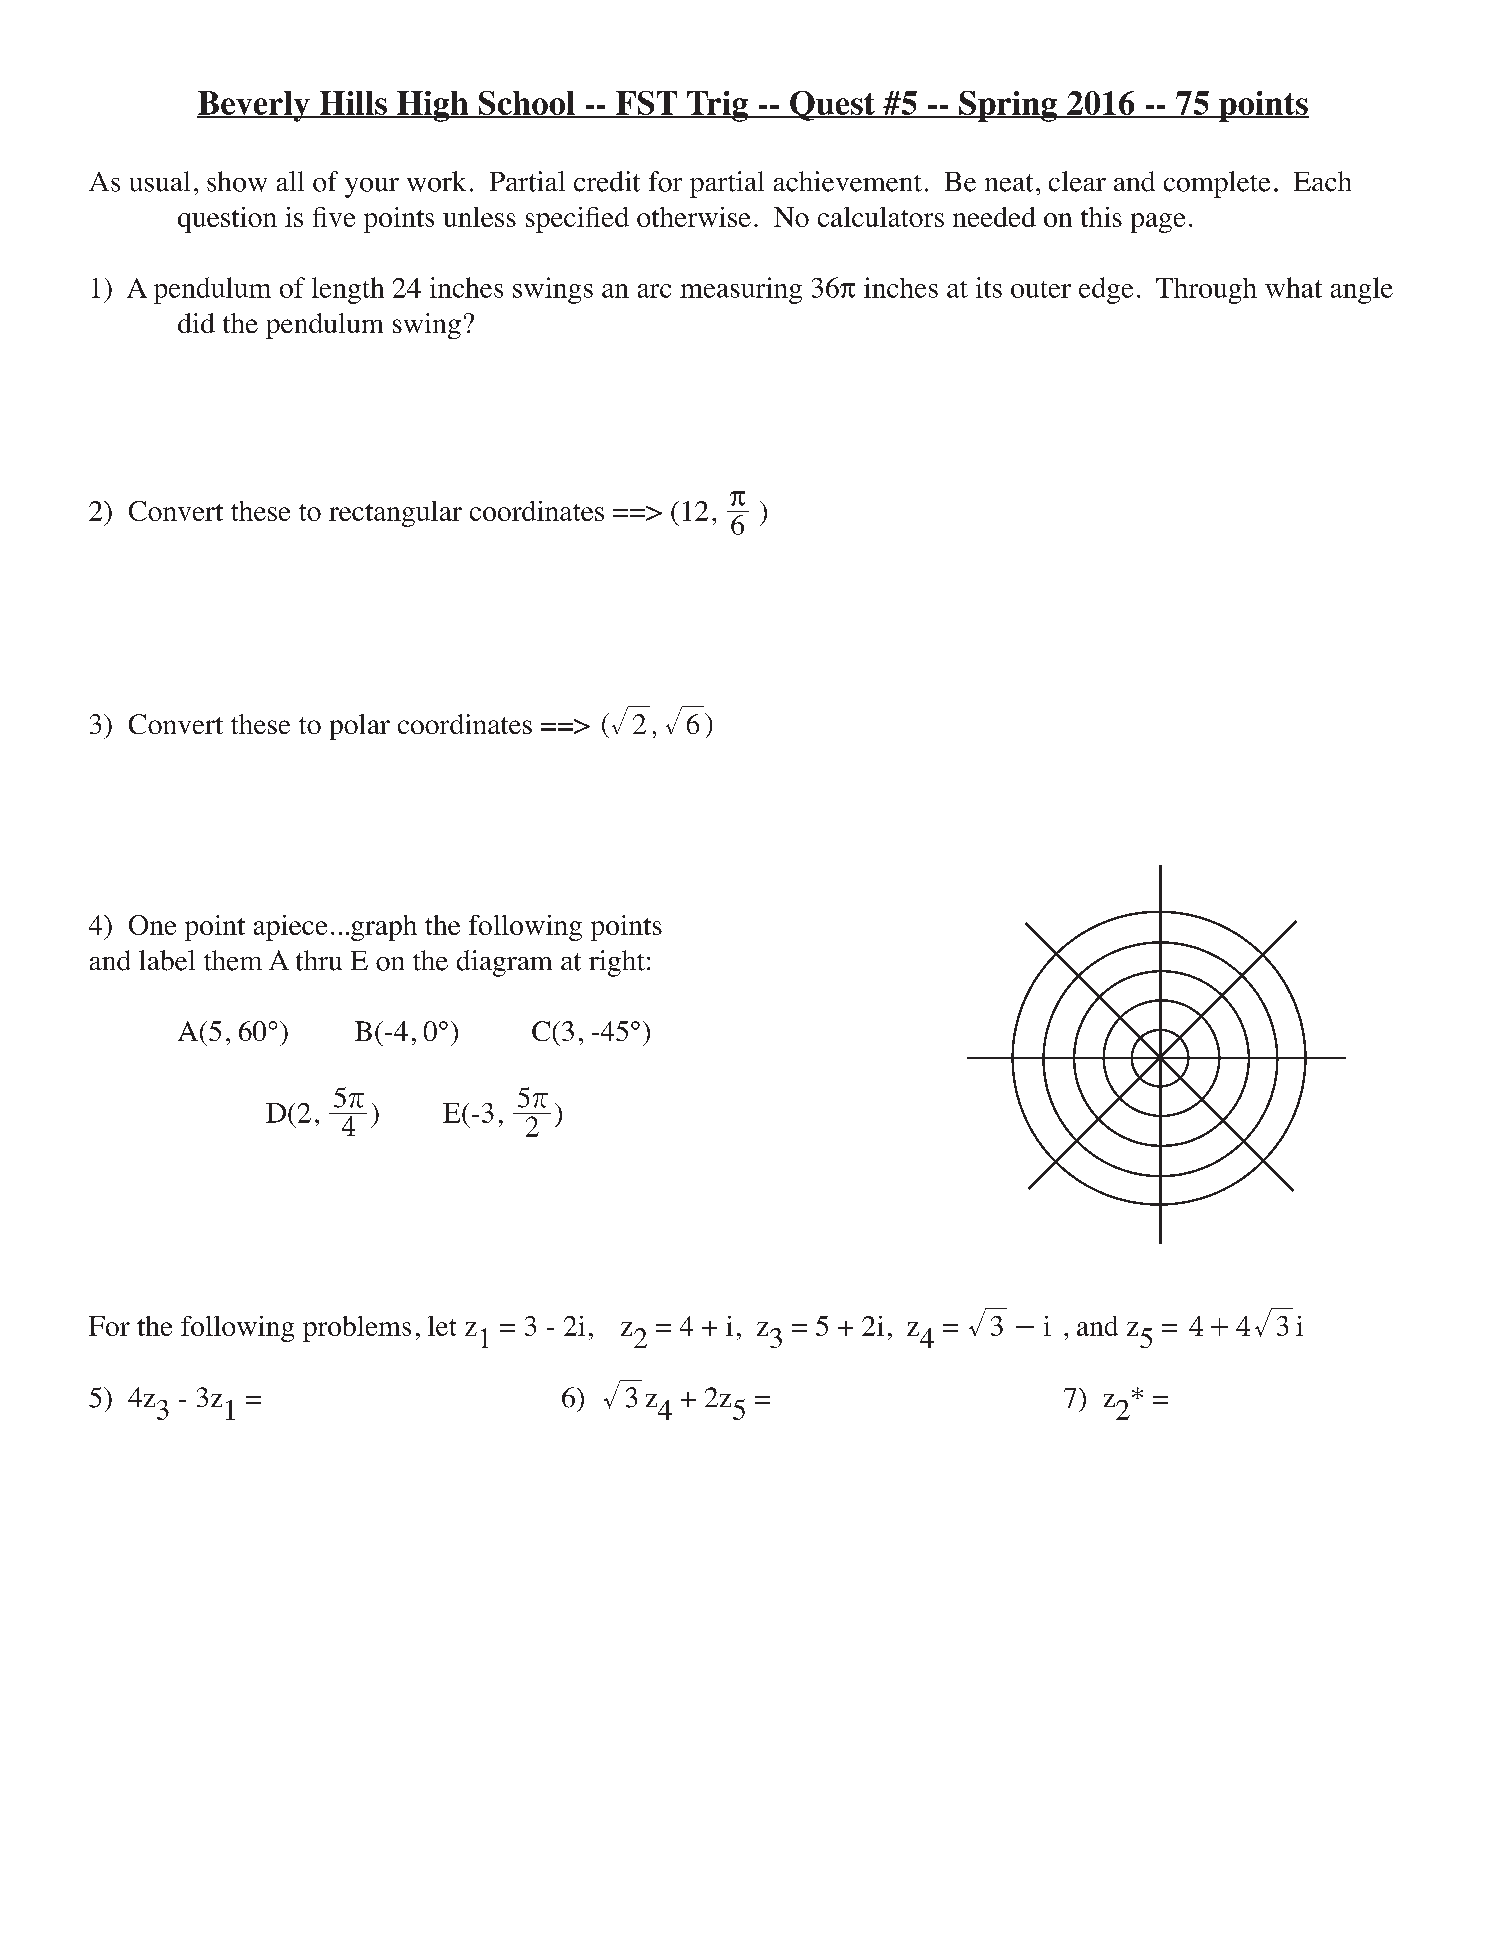 This page has width=1506, height=1949. What do you see at coordinates (1293, 287) in the page?
I see `what` at bounding box center [1293, 287].
